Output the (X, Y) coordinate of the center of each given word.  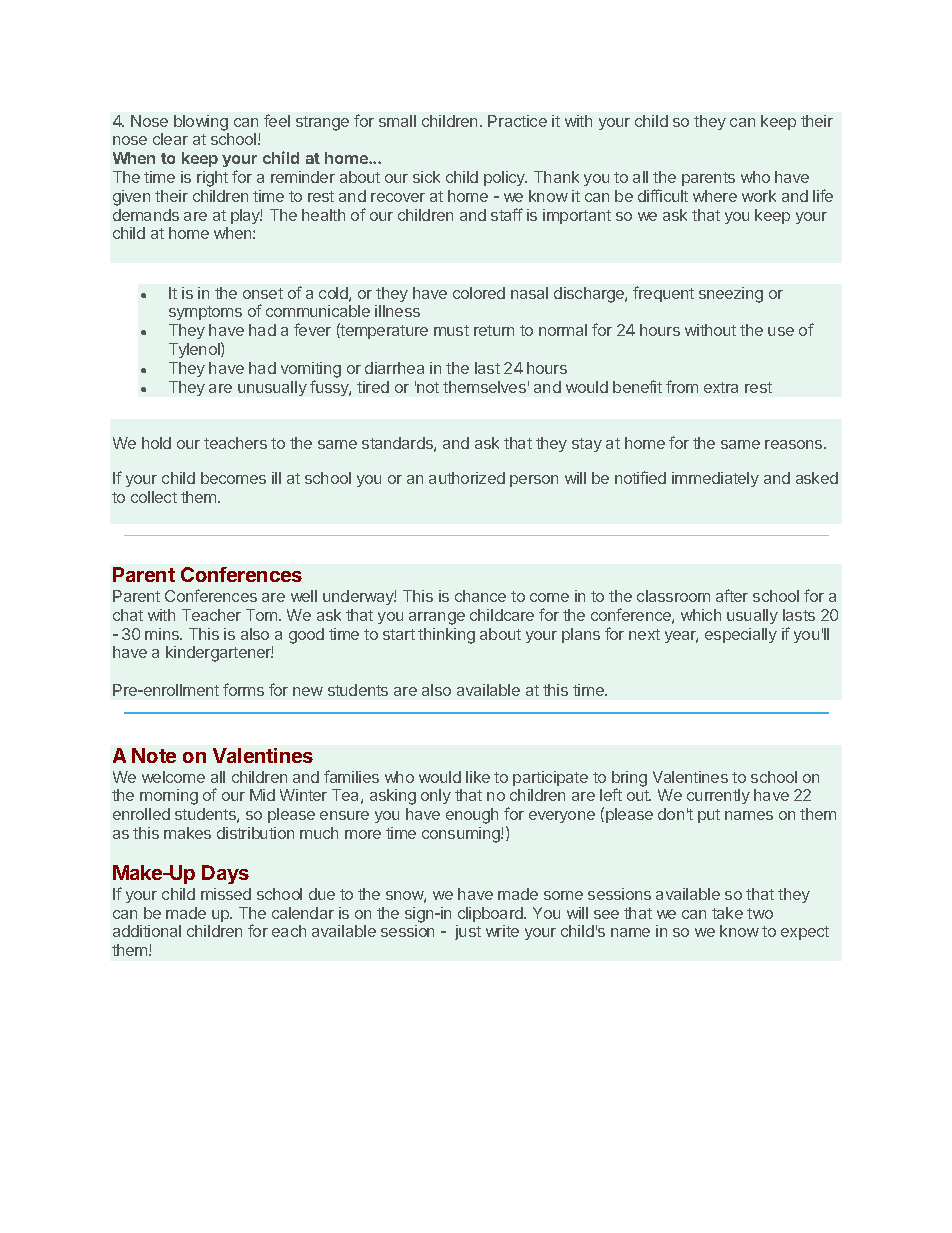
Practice (517, 121)
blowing (201, 123)
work (759, 196)
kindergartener (219, 654)
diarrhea (394, 368)
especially (741, 635)
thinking (446, 636)
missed (226, 894)
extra (721, 387)
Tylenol (195, 350)
